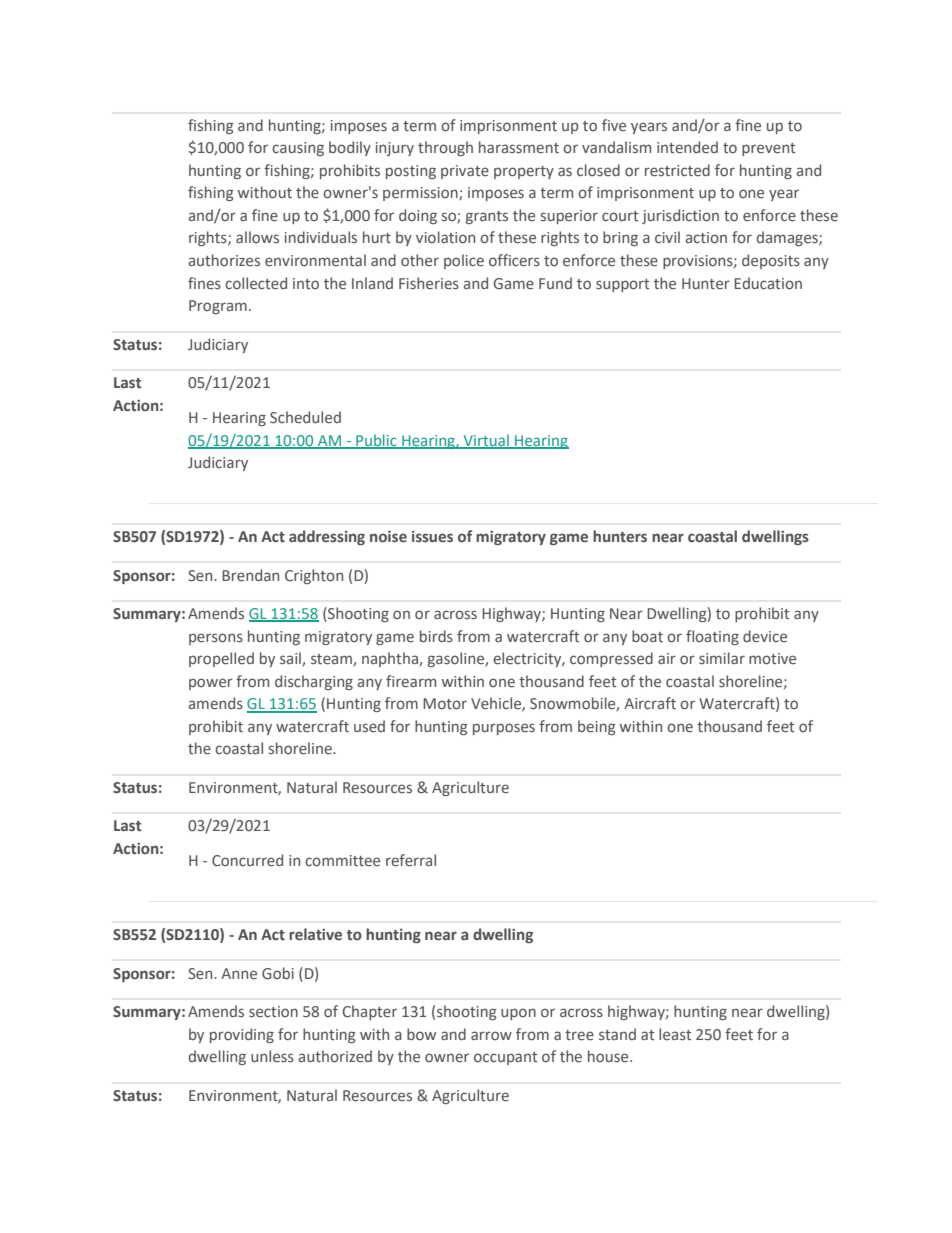 The image size is (952, 1233). Describe the element at coordinates (504, 729) in the screenshot. I see `purposes` at that location.
